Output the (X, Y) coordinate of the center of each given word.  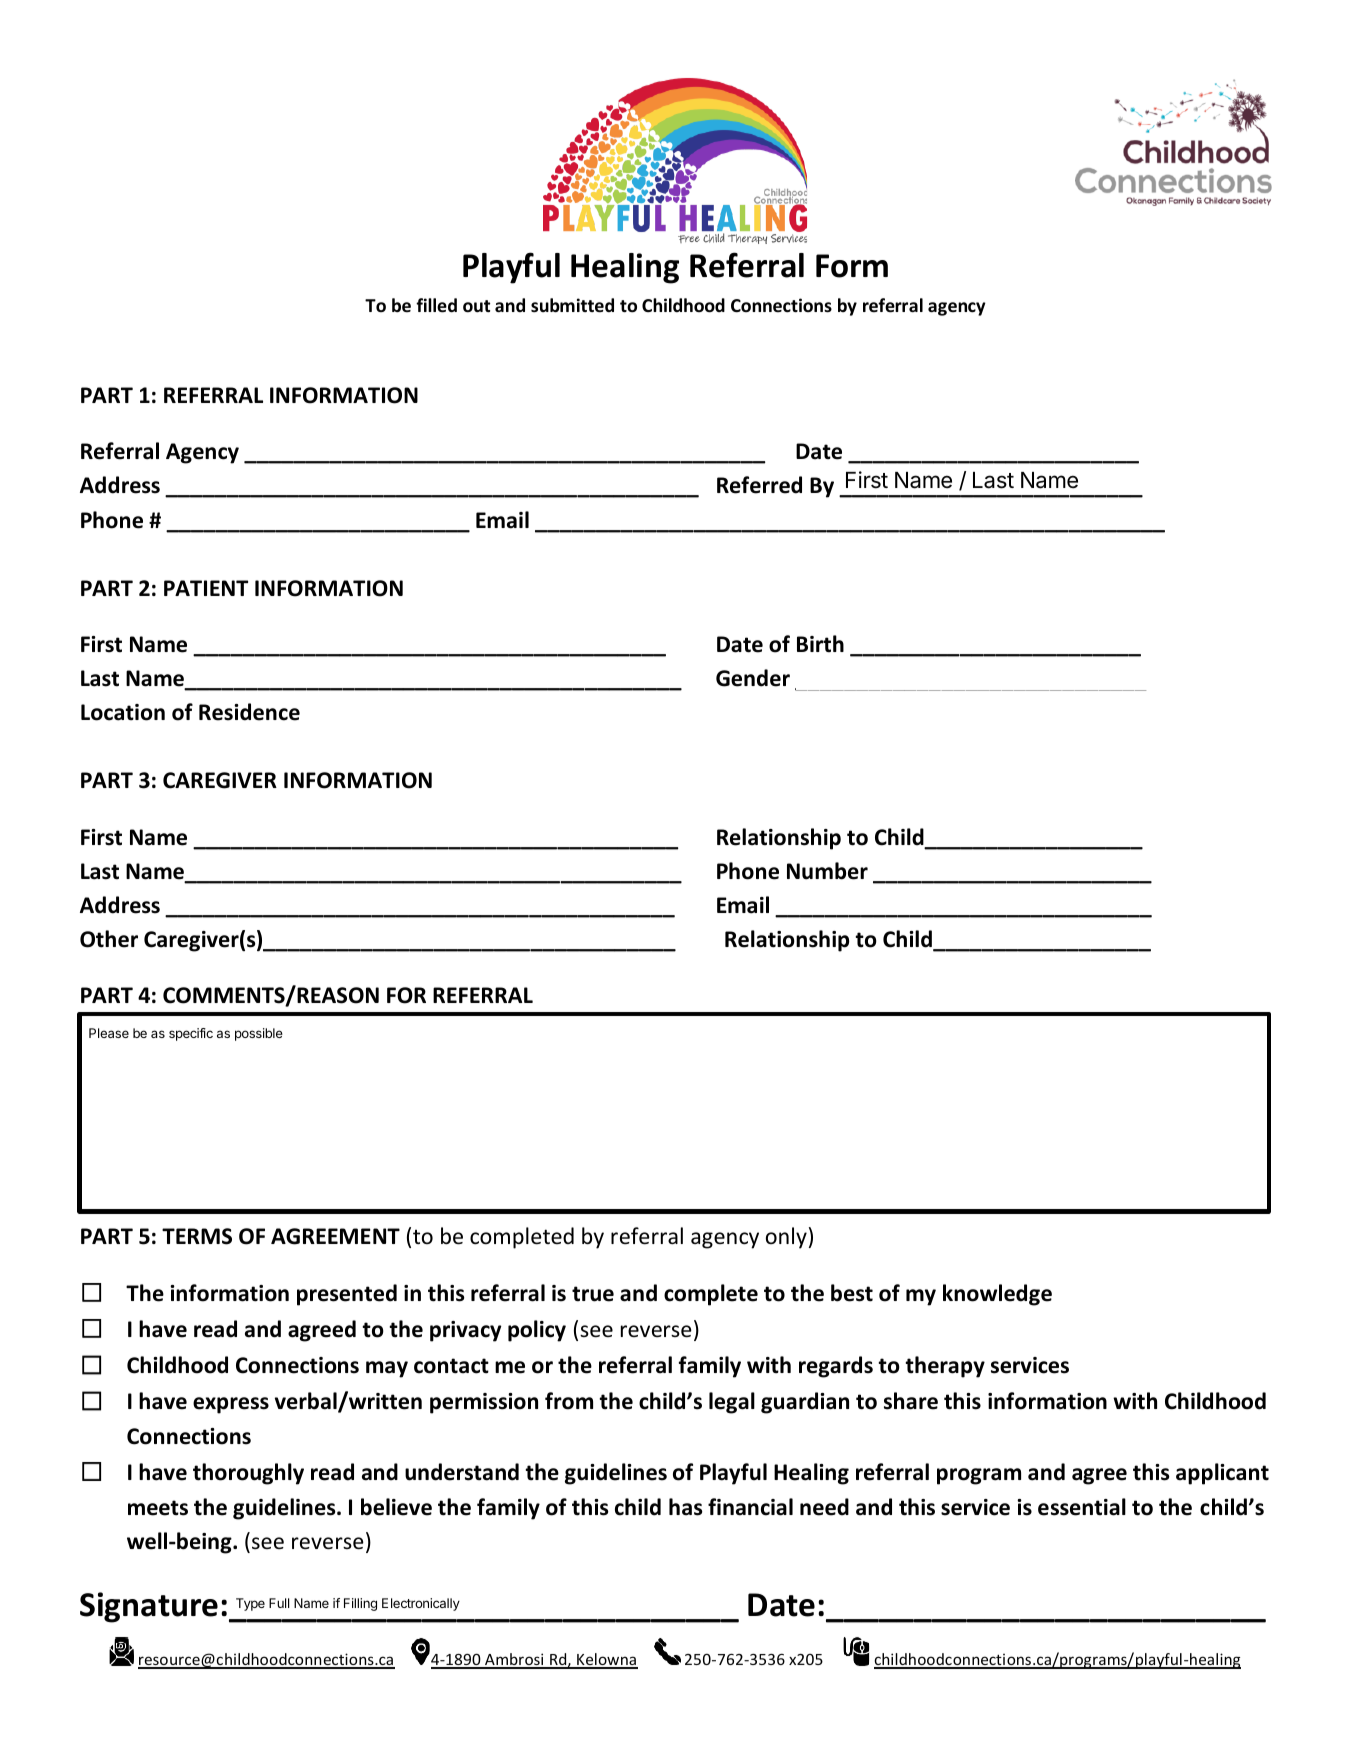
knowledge (997, 1295)
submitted (572, 305)
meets (158, 1508)
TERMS (197, 1236)
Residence (249, 712)
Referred (759, 485)
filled (436, 305)
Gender (753, 678)
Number (827, 871)
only (786, 1238)
